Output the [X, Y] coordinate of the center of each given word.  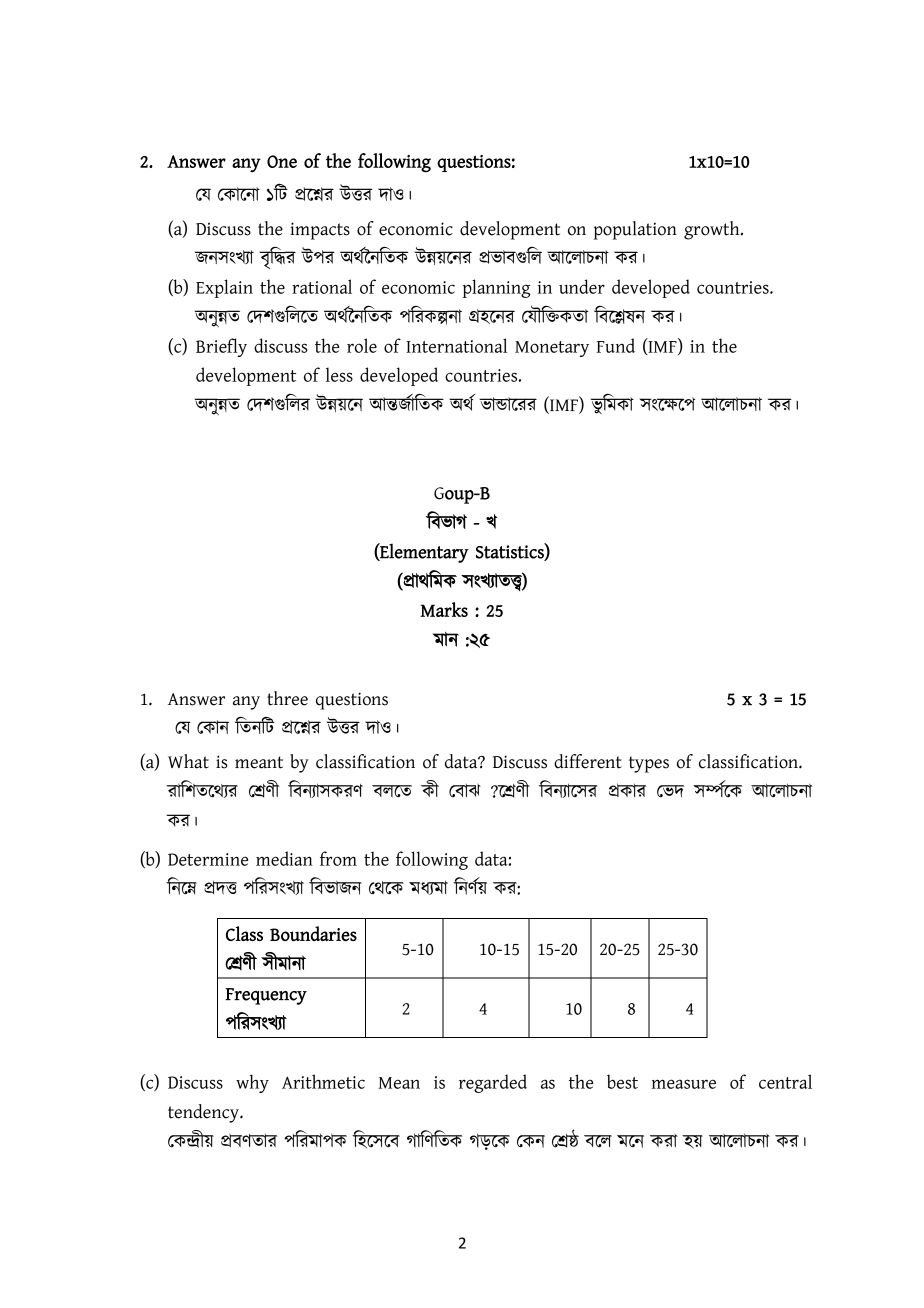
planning [496, 288]
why [252, 1083]
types [649, 764]
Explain [224, 288]
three [287, 698]
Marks [444, 609]
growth [713, 230]
